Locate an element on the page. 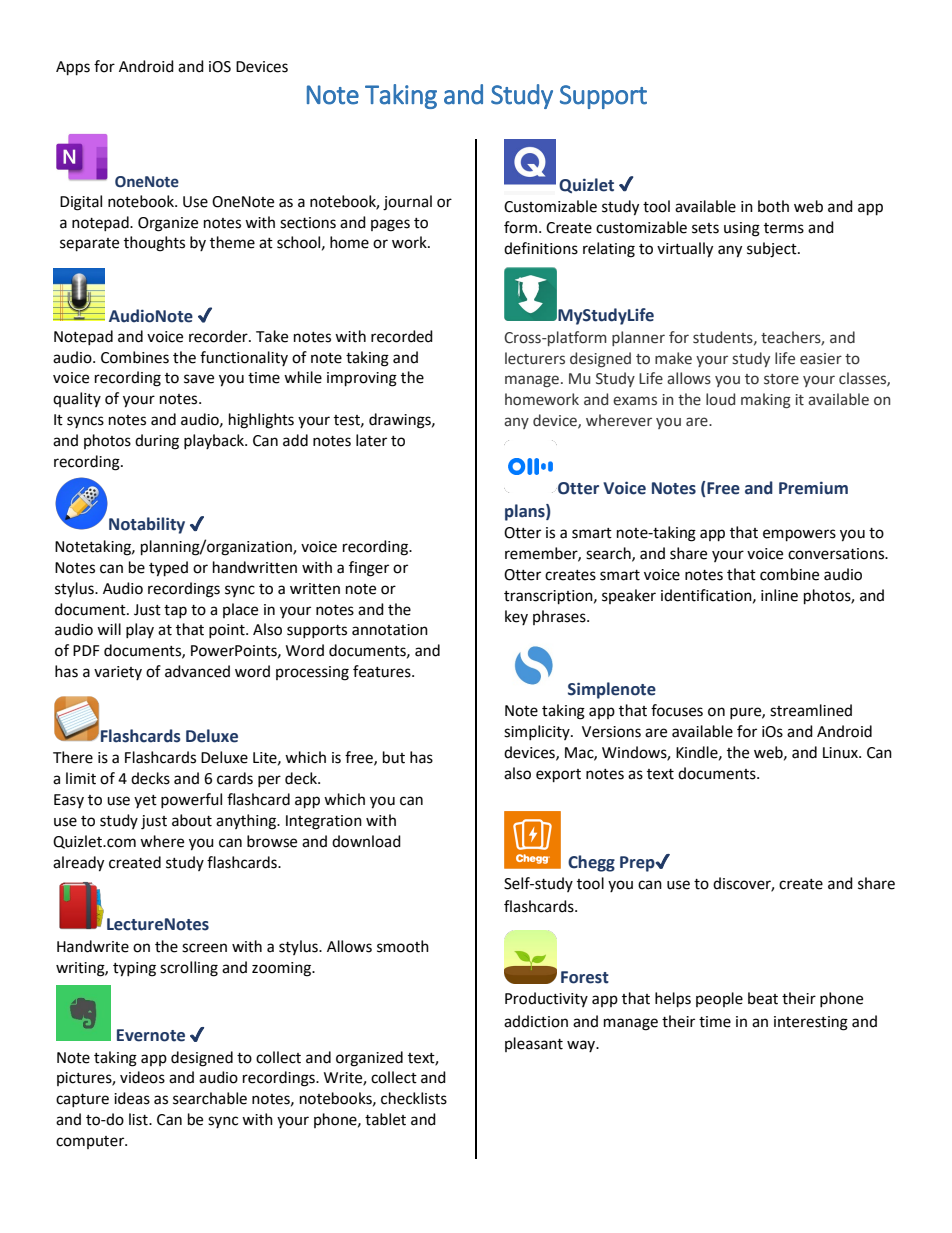 The image size is (952, 1233). Apps is located at coordinates (73, 68).
